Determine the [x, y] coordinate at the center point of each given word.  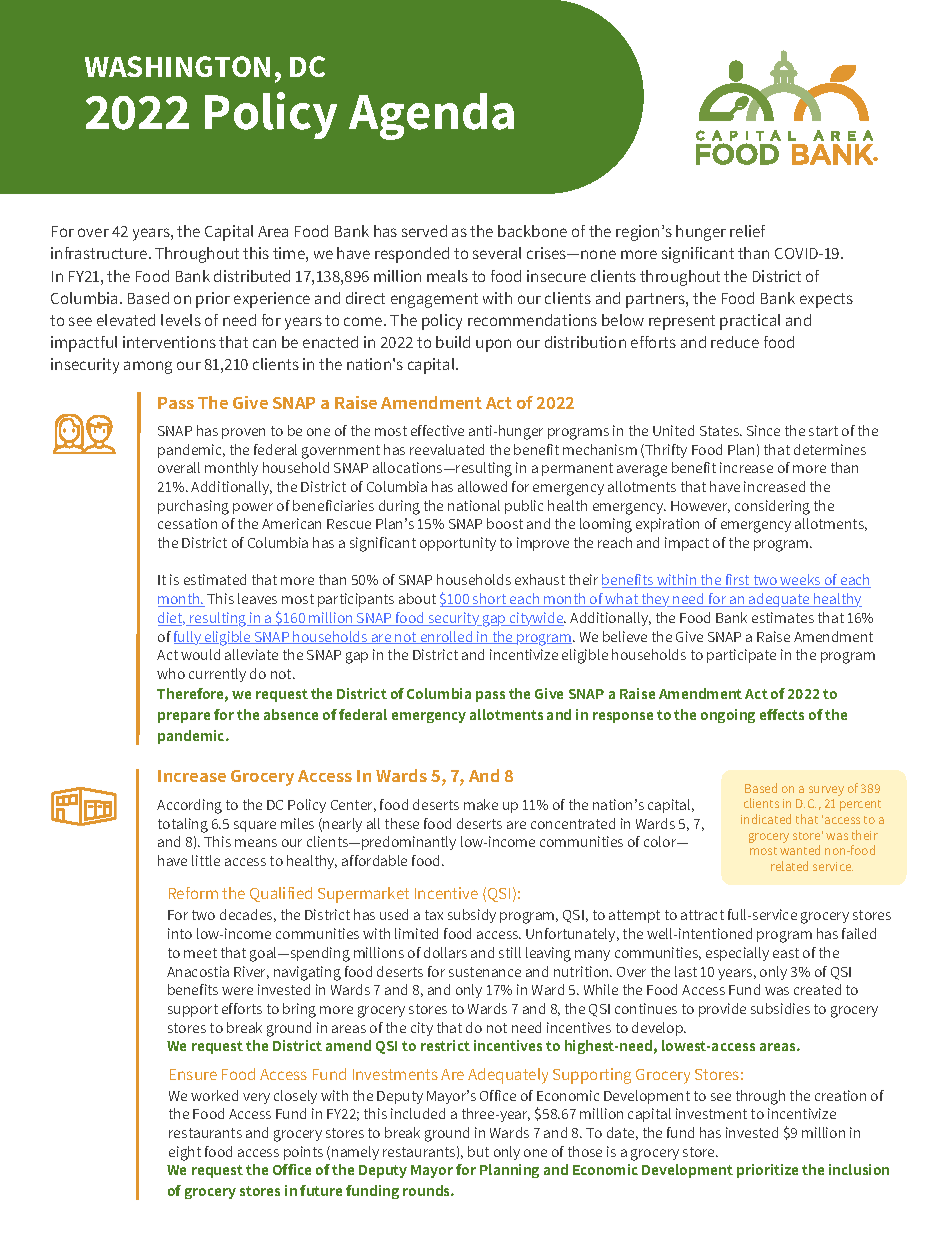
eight [185, 1153]
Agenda [431, 116]
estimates [783, 617]
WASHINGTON [177, 66]
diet [171, 619]
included [418, 1113]
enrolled [446, 637]
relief [747, 231]
